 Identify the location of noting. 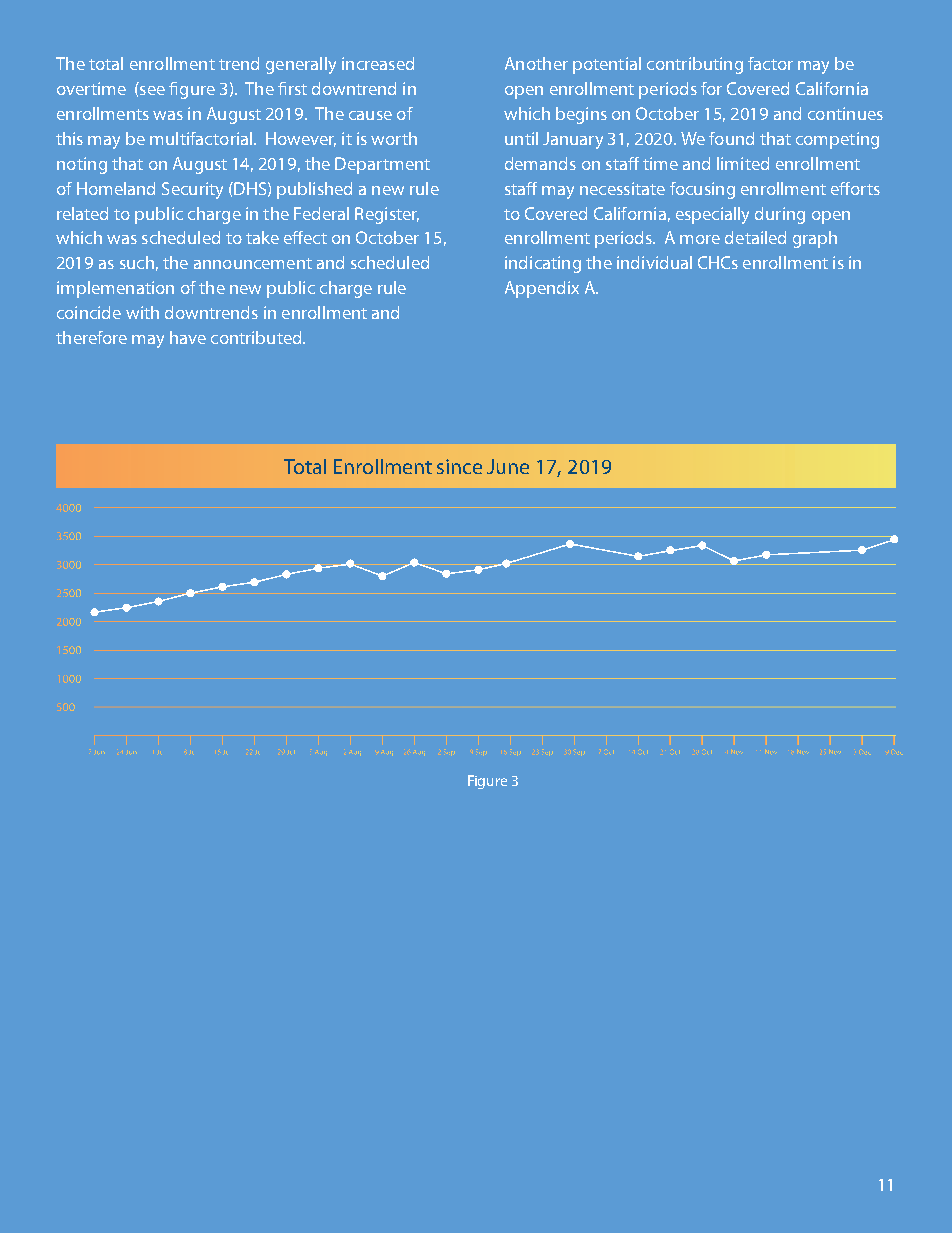
(82, 165).
